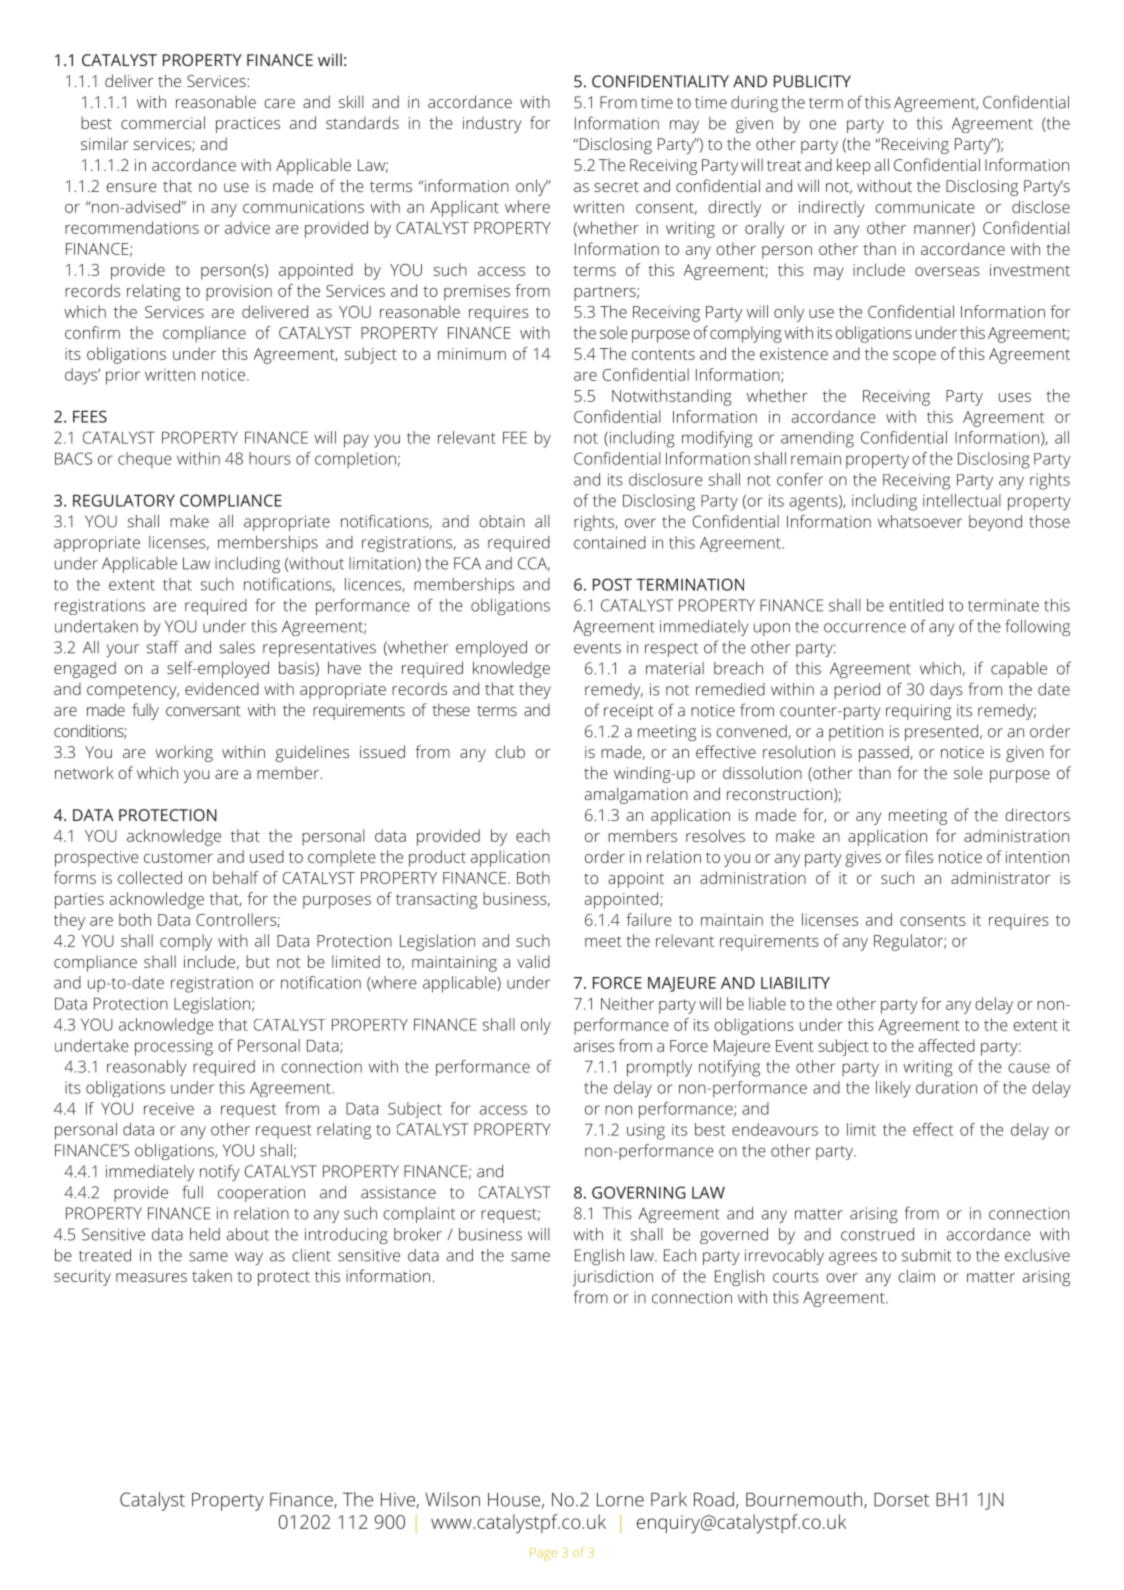  Describe the element at coordinates (163, 122) in the screenshot. I see `commercial` at that location.
